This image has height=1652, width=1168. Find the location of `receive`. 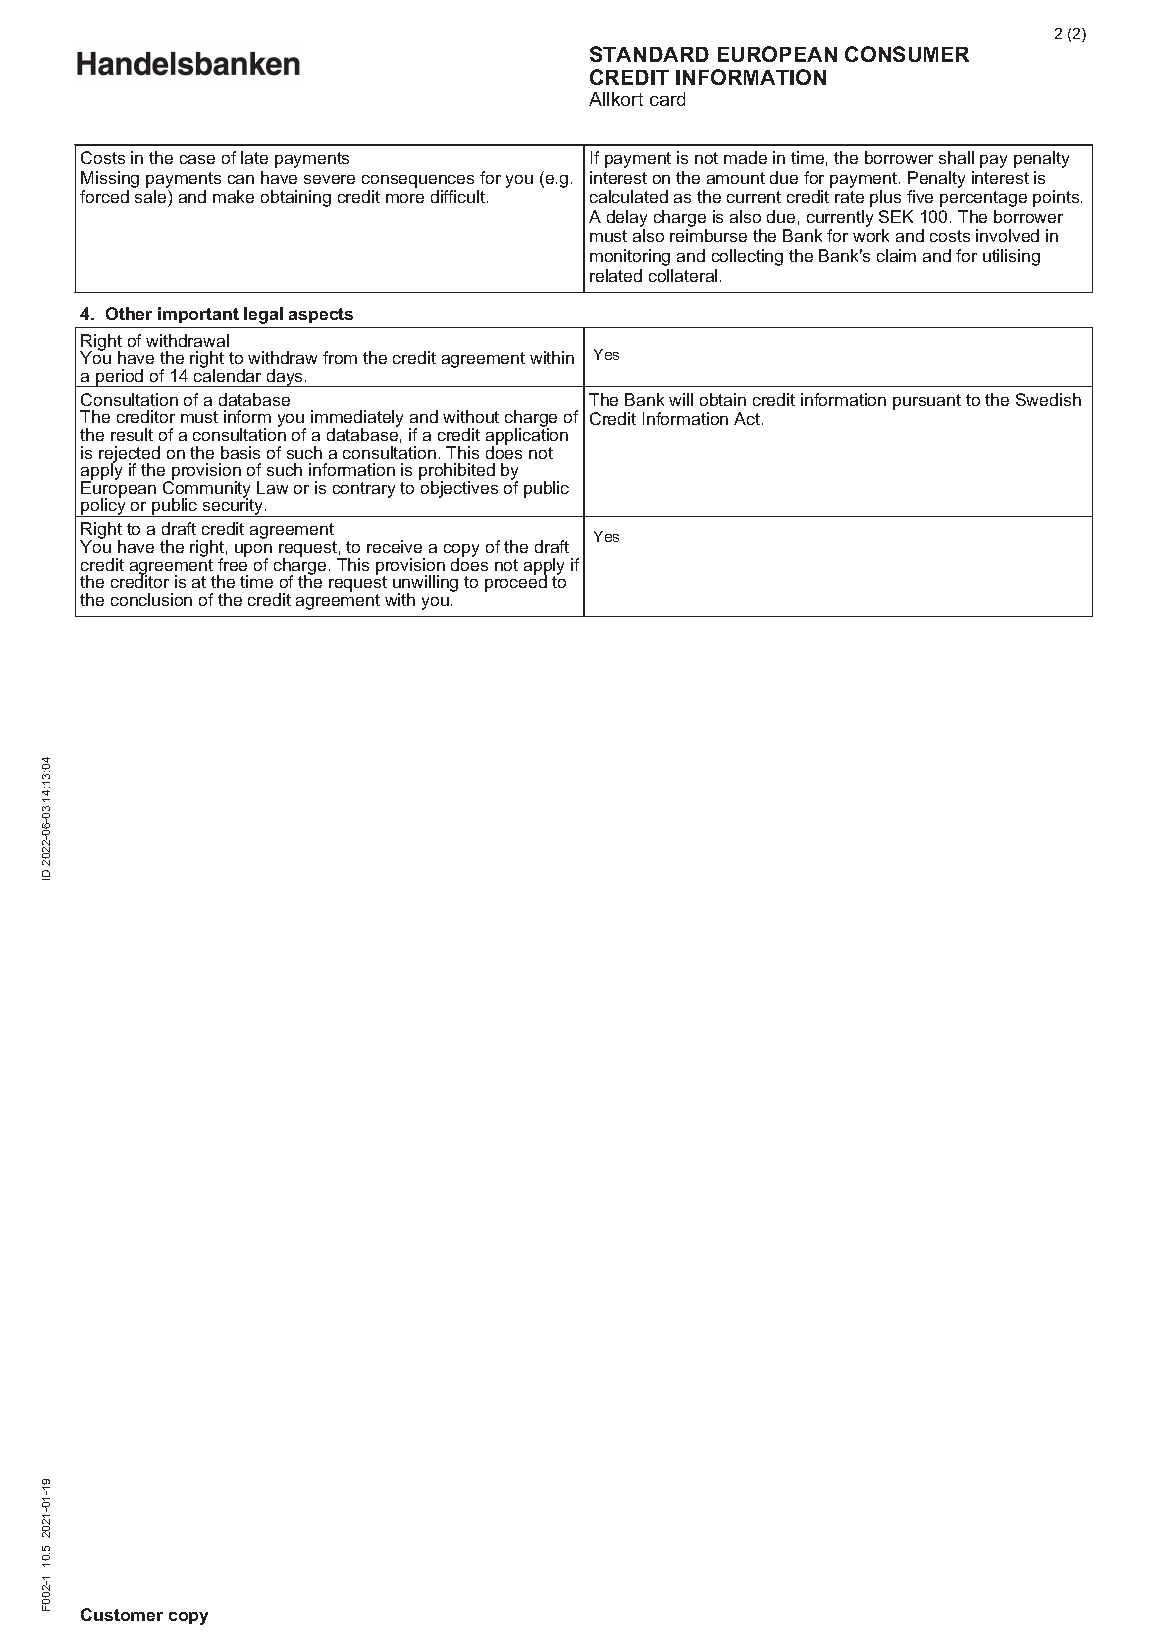

receive is located at coordinates (394, 546).
